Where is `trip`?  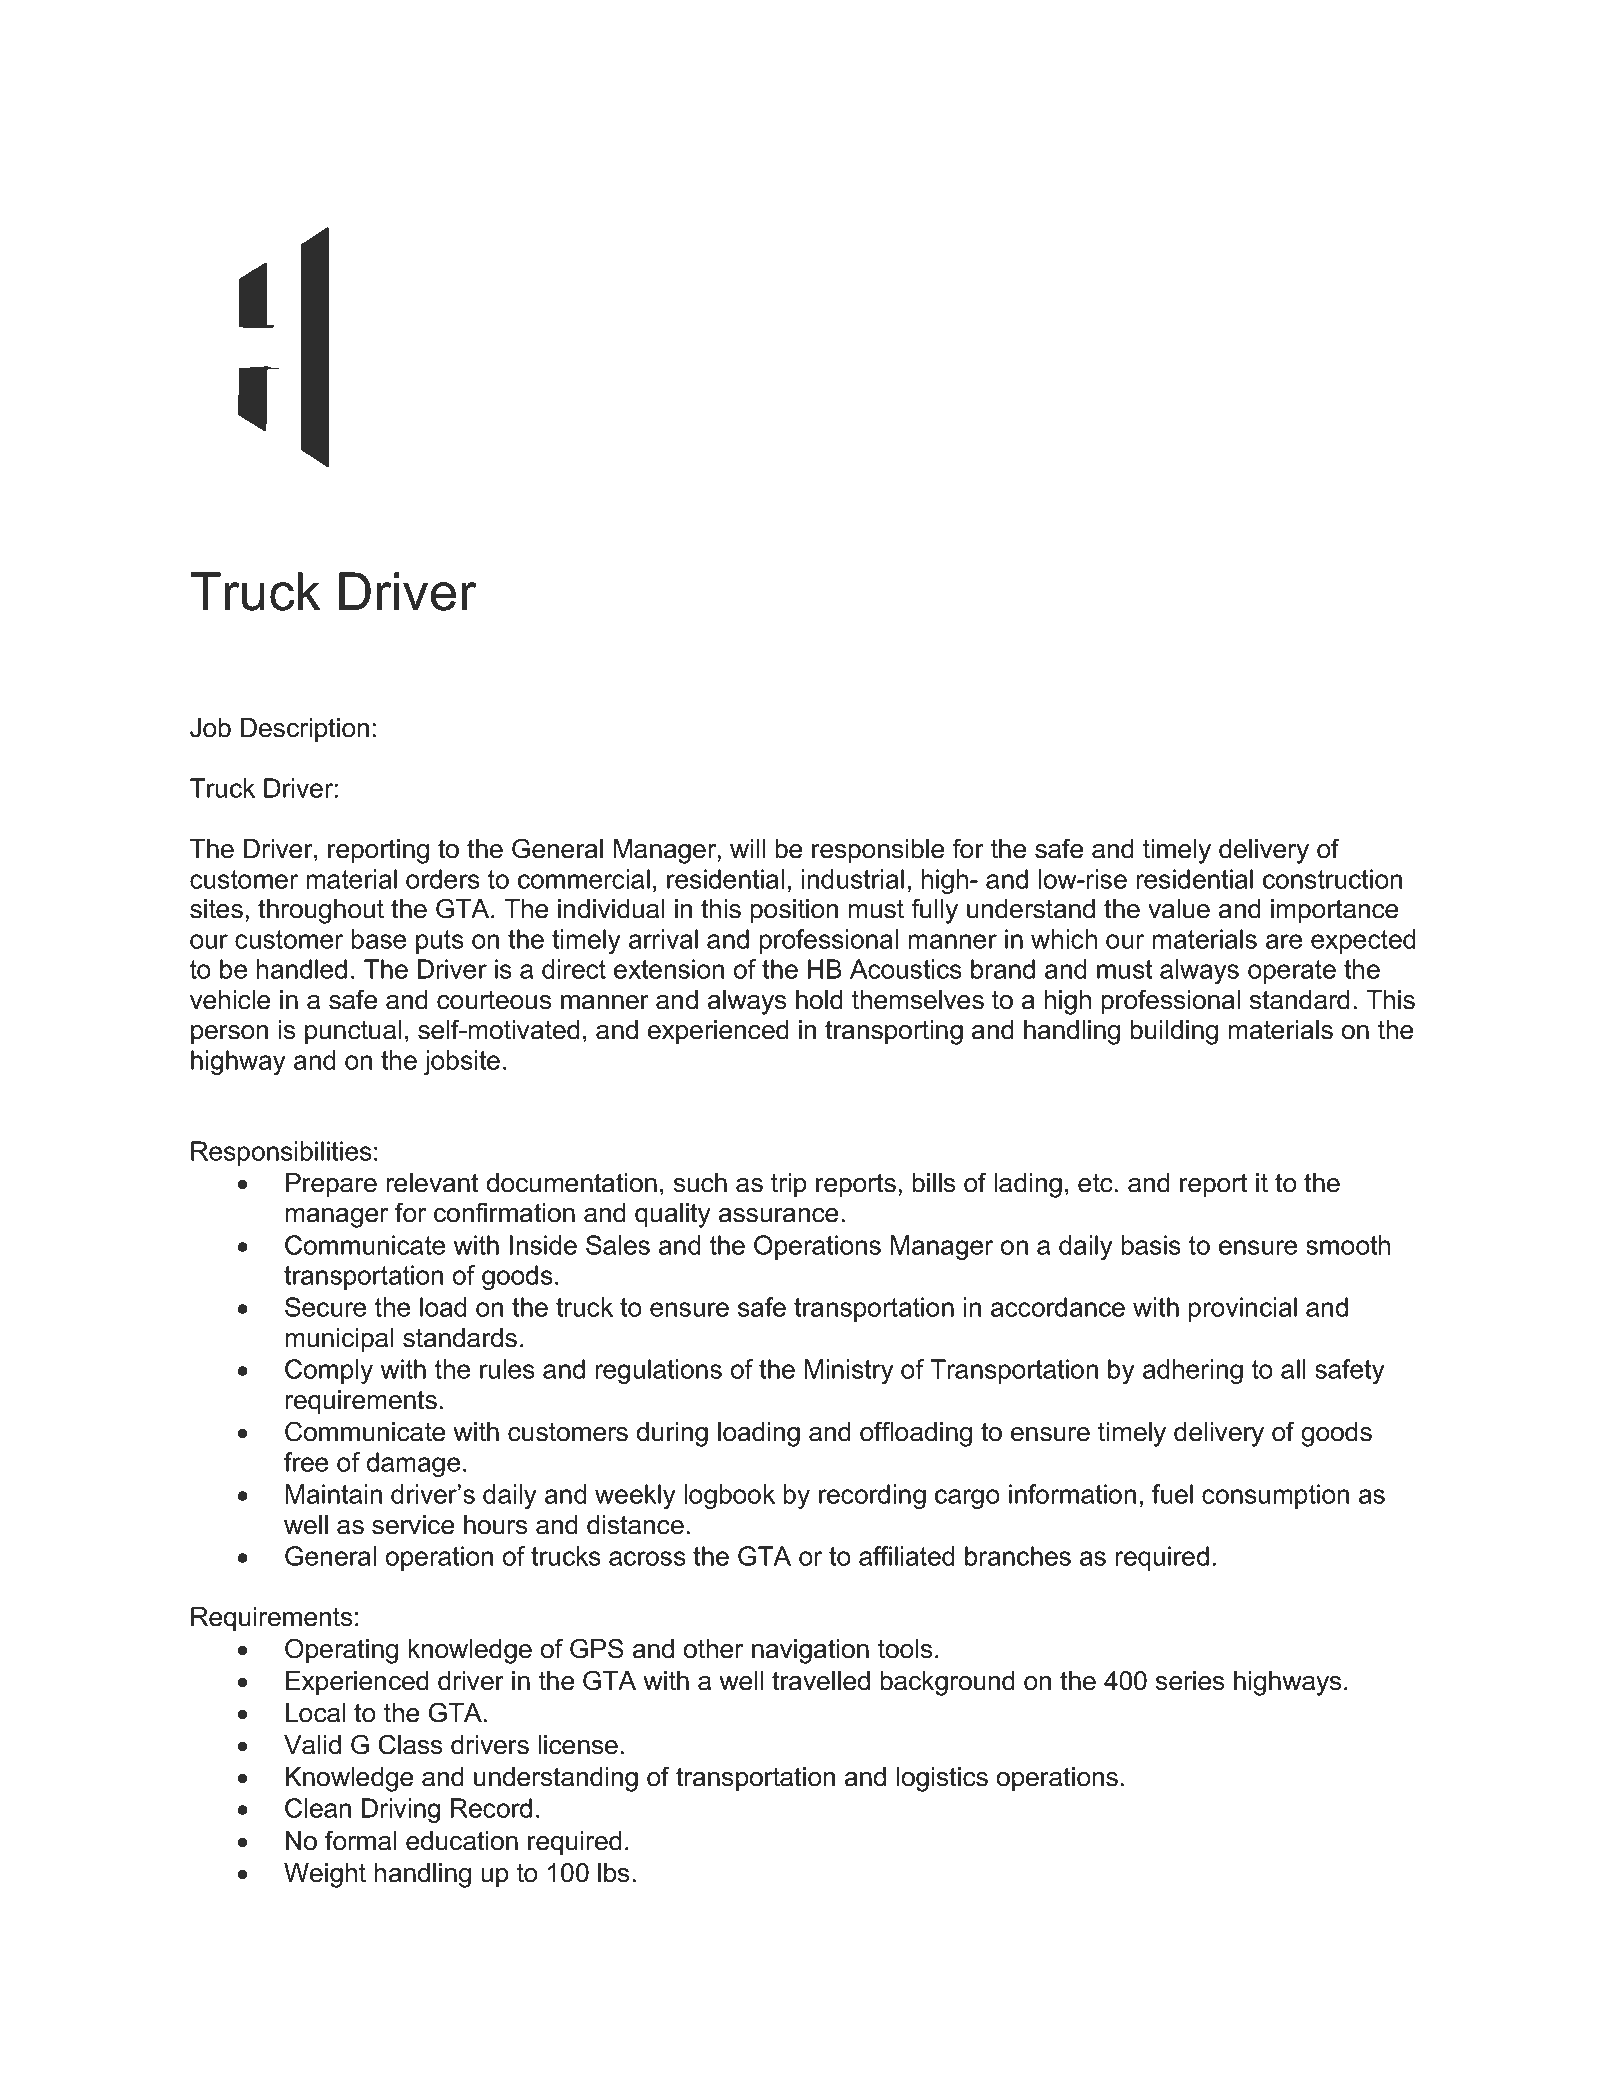
trip is located at coordinates (788, 1185).
